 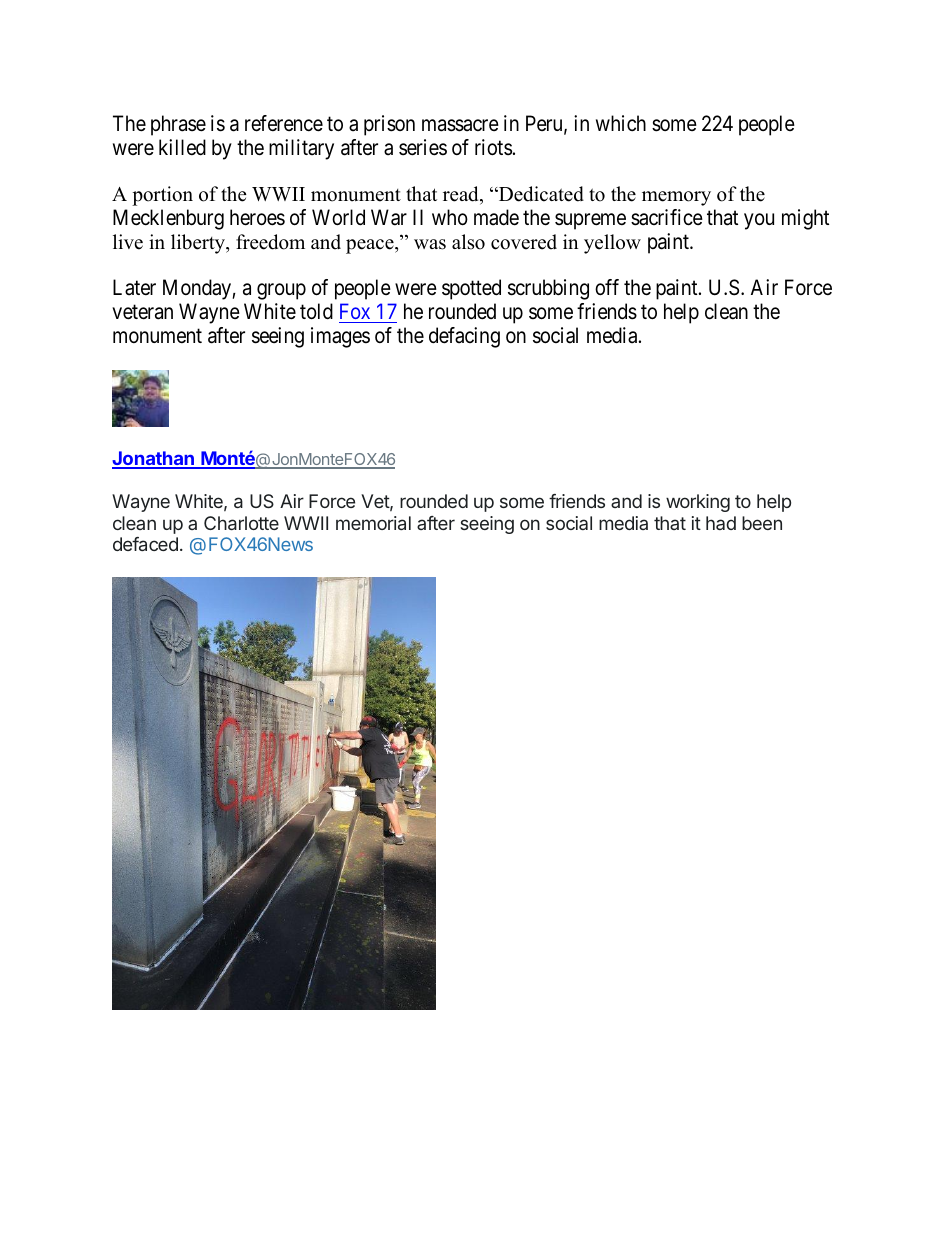 What do you see at coordinates (241, 523) in the image?
I see `Charlotte` at bounding box center [241, 523].
